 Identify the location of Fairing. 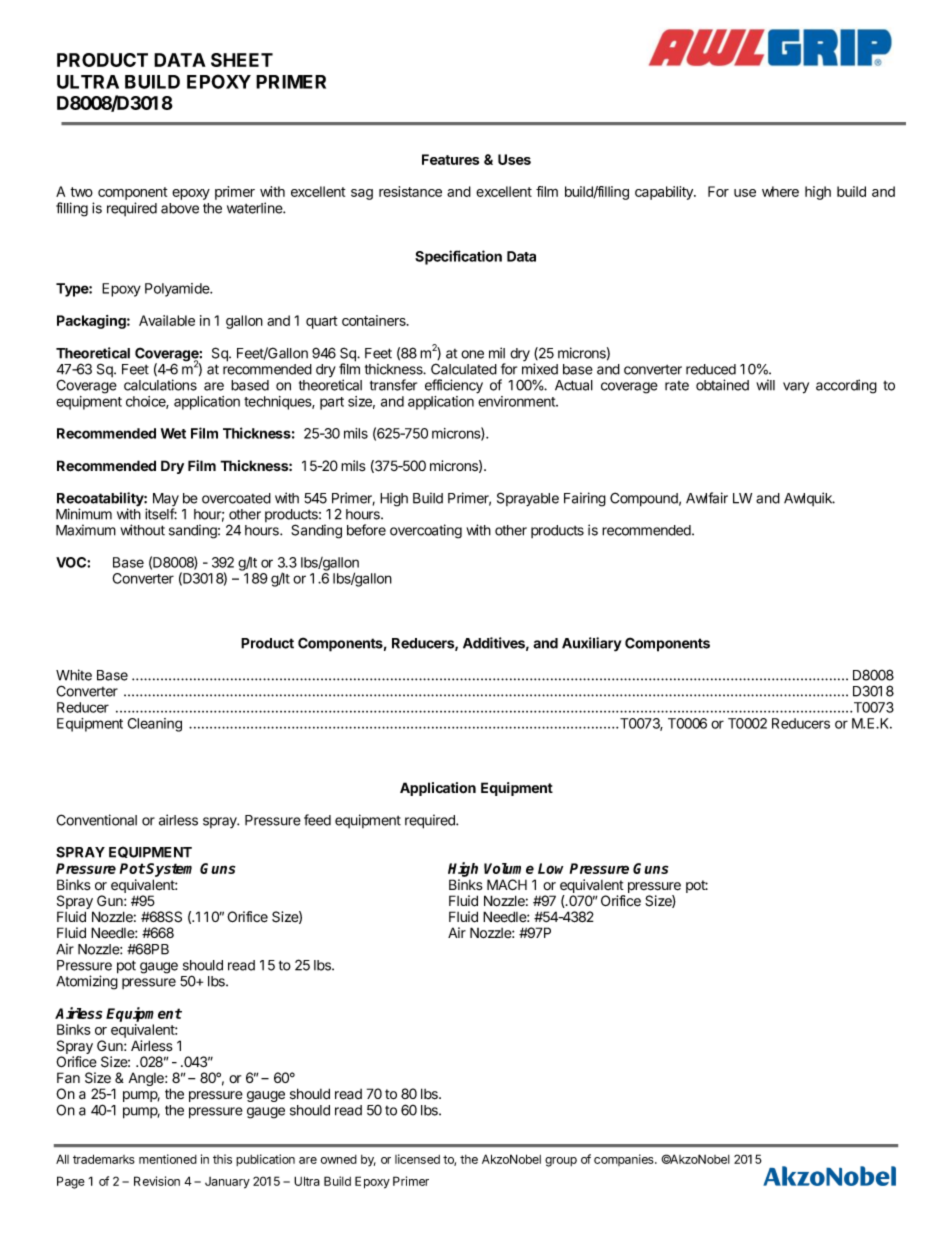
(585, 499).
